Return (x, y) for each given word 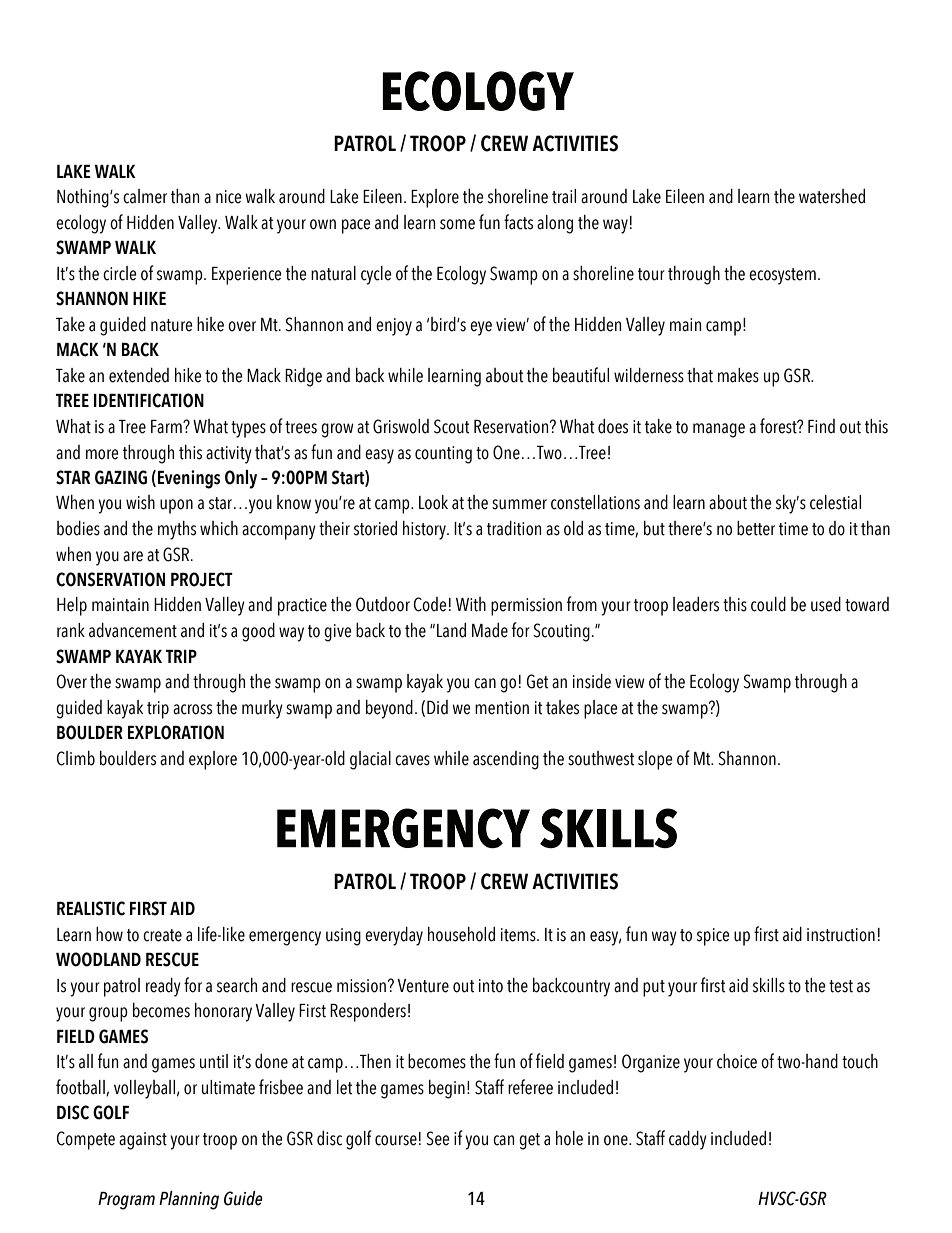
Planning (189, 1200)
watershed (832, 196)
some (457, 224)
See (438, 1138)
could (768, 604)
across (192, 709)
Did (437, 707)
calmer (145, 196)
